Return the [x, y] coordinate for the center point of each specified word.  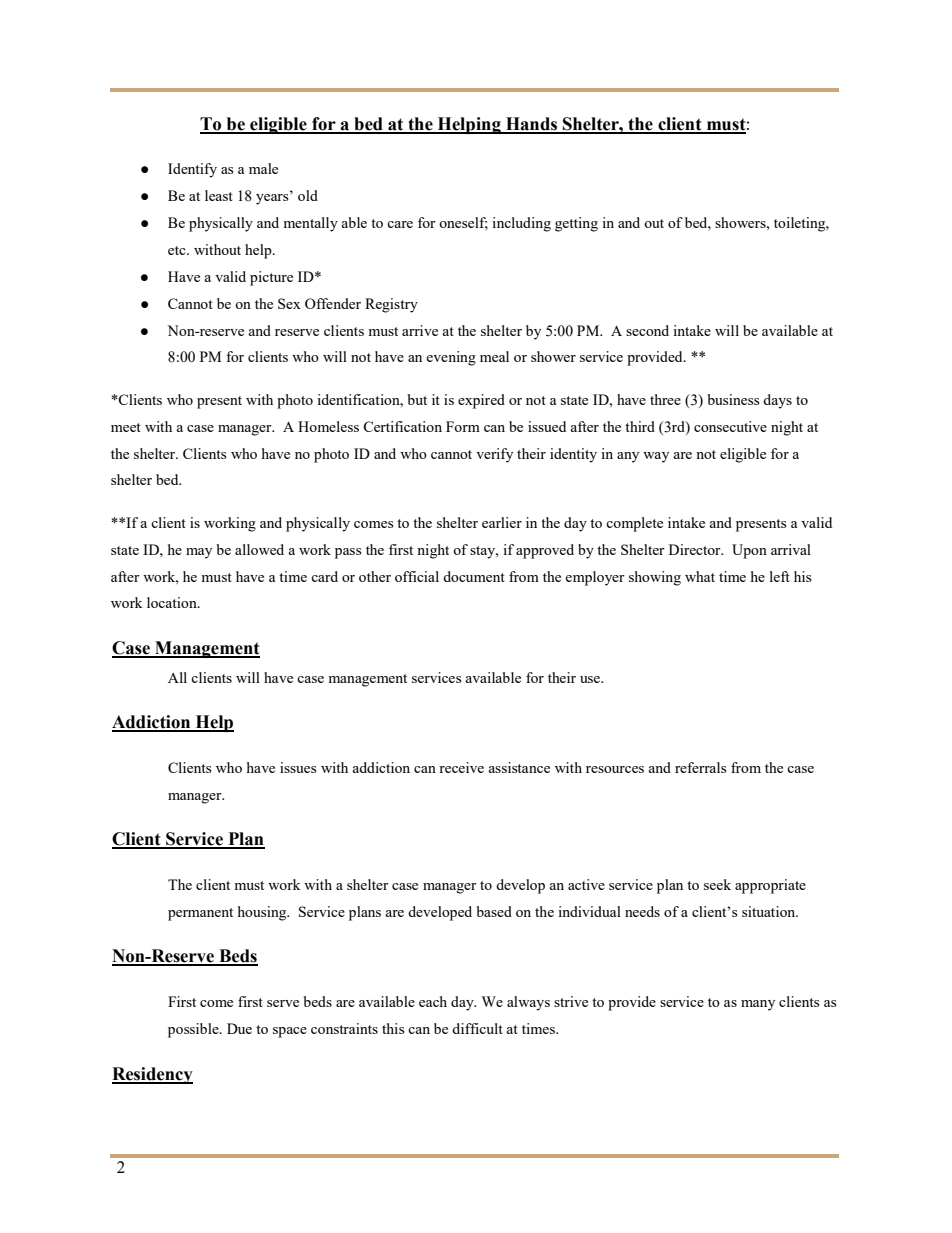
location [173, 602]
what [700, 576]
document [474, 576]
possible [194, 1030]
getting [576, 224]
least [219, 195]
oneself [463, 223]
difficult [477, 1028]
